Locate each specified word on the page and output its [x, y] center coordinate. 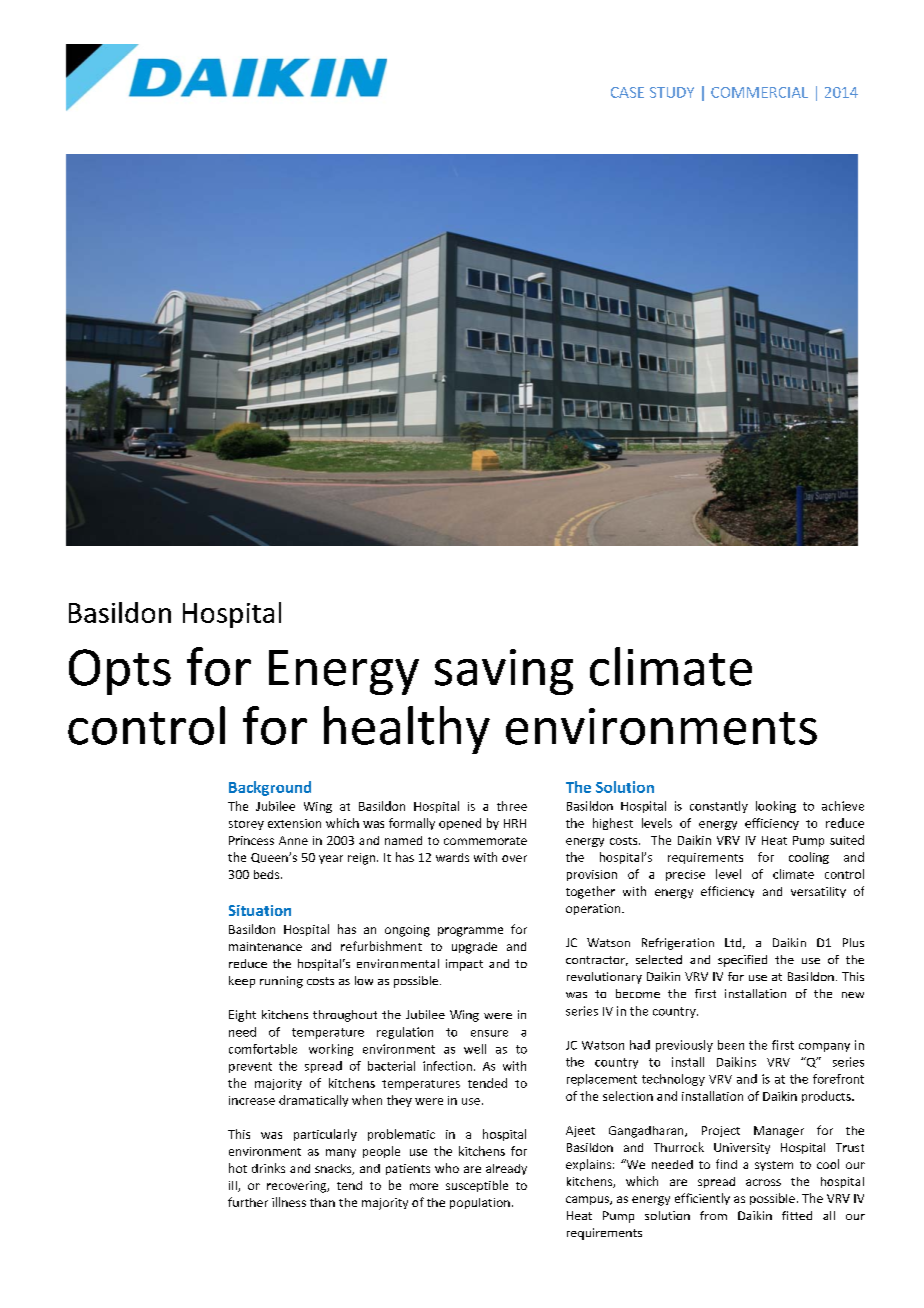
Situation [260, 910]
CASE [627, 92]
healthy [407, 730]
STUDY [672, 92]
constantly [719, 807]
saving [504, 672]
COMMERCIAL [759, 92]
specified [742, 961]
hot [238, 1168]
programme [470, 932]
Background [270, 788]
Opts [120, 672]
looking [776, 807]
